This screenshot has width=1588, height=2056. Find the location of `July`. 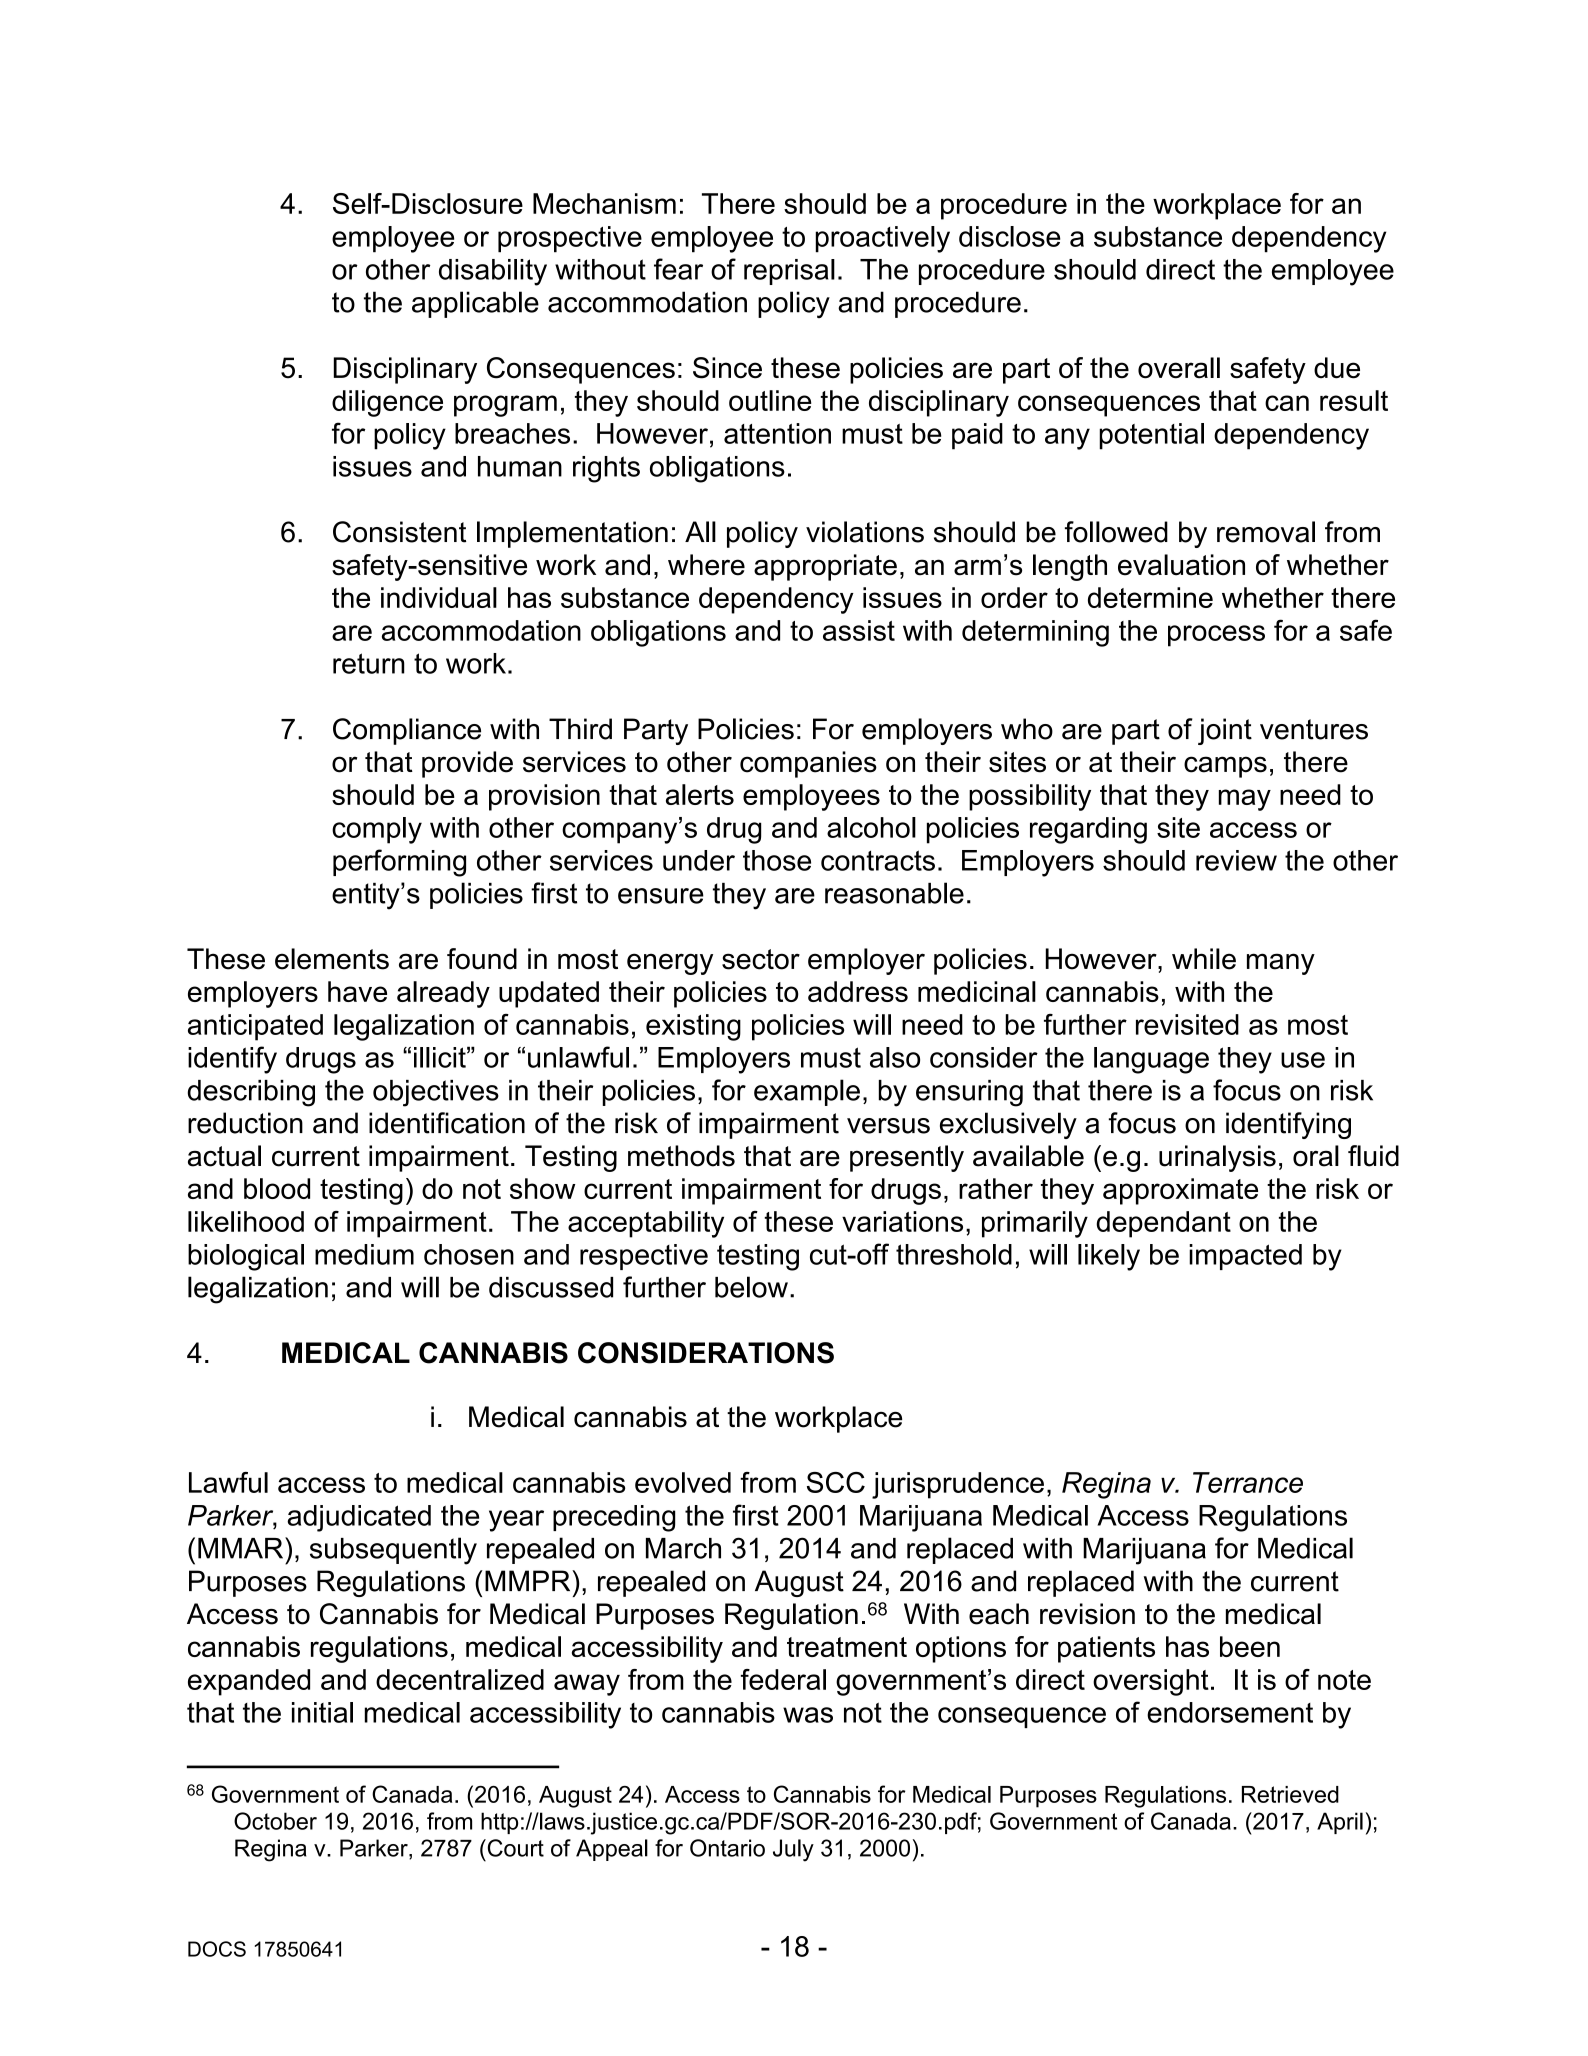

July is located at coordinates (793, 1850).
